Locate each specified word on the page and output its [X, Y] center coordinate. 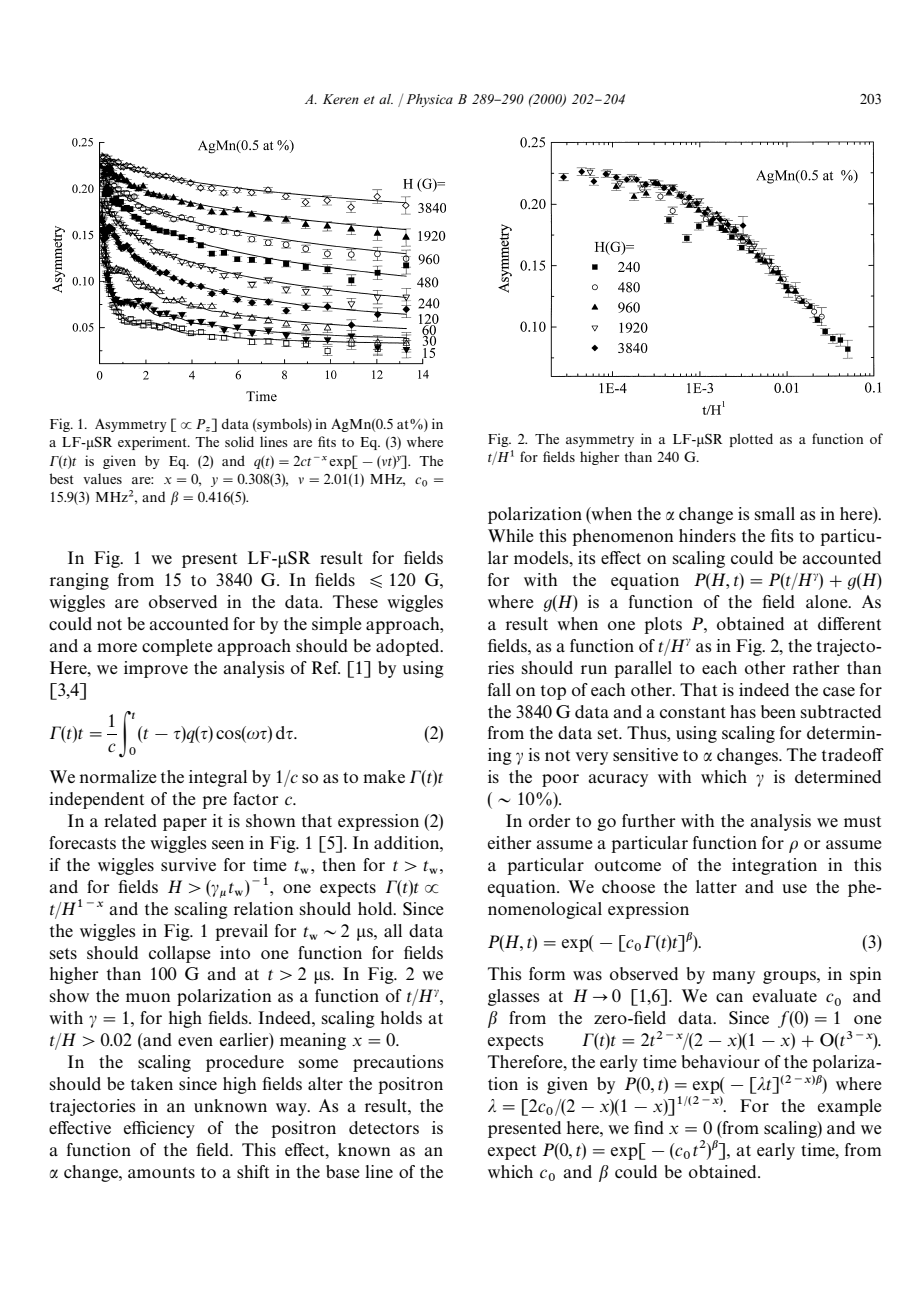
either [510, 842]
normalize [118, 776]
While [511, 535]
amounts [161, 1172]
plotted [751, 440]
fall [499, 689]
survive [188, 864]
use [794, 888]
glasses [513, 997]
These [355, 601]
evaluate [785, 995]
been [778, 711]
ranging [79, 581]
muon [148, 997]
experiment [153, 443]
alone [828, 601]
